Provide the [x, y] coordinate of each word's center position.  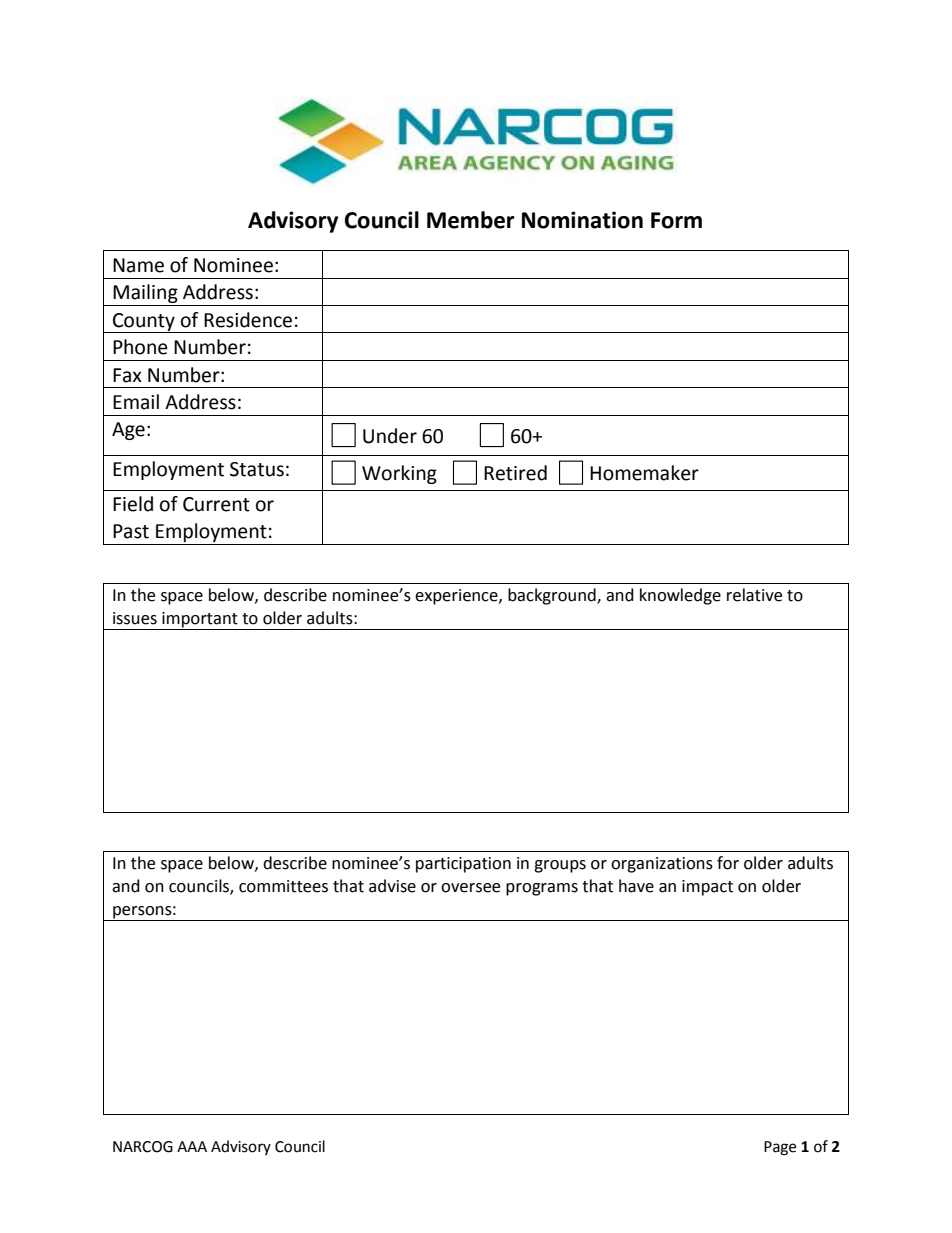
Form [676, 220]
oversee [470, 888]
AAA [192, 1146]
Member [471, 220]
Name [138, 265]
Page [780, 1148]
